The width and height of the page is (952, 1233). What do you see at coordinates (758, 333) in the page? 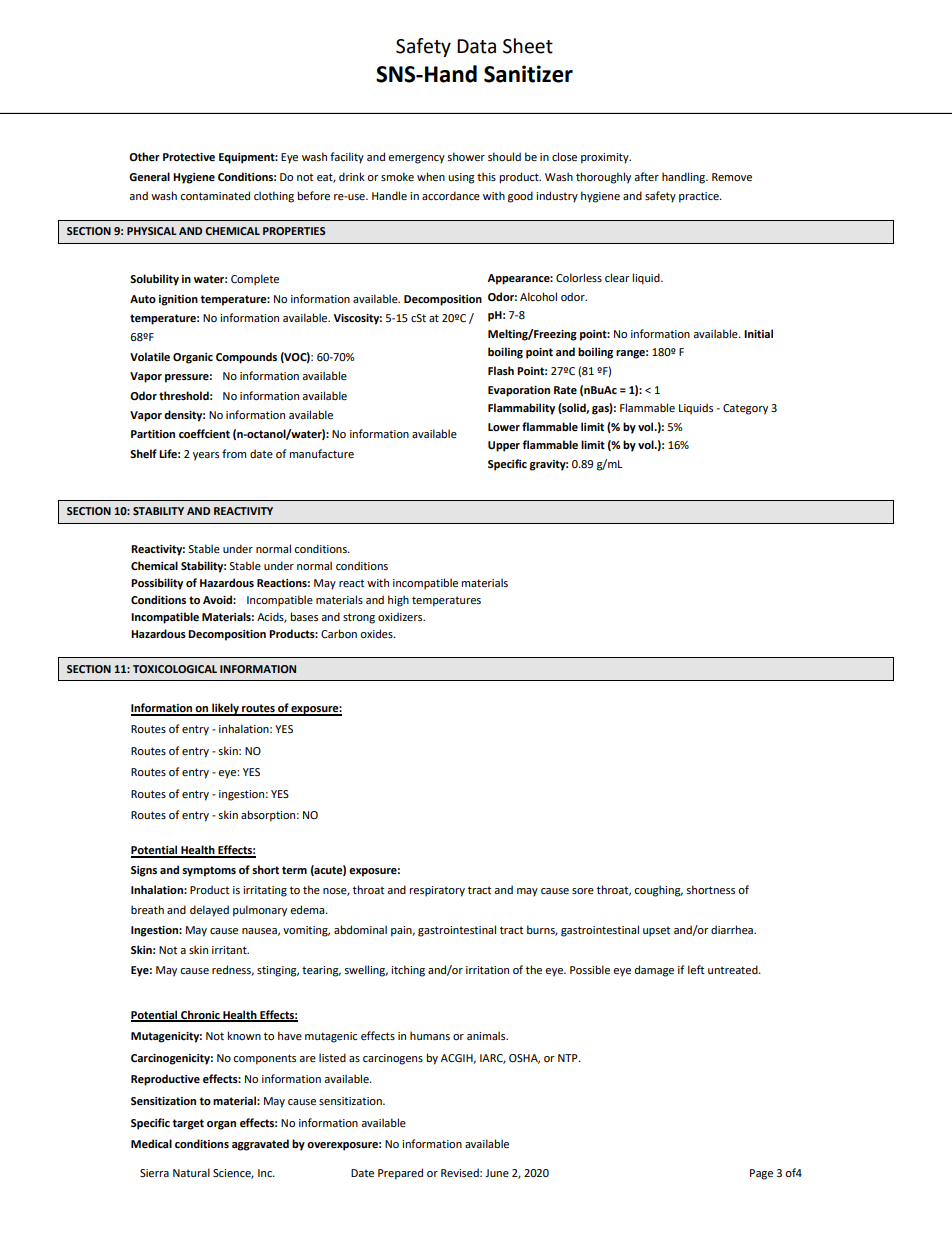
I see `Initial` at bounding box center [758, 333].
